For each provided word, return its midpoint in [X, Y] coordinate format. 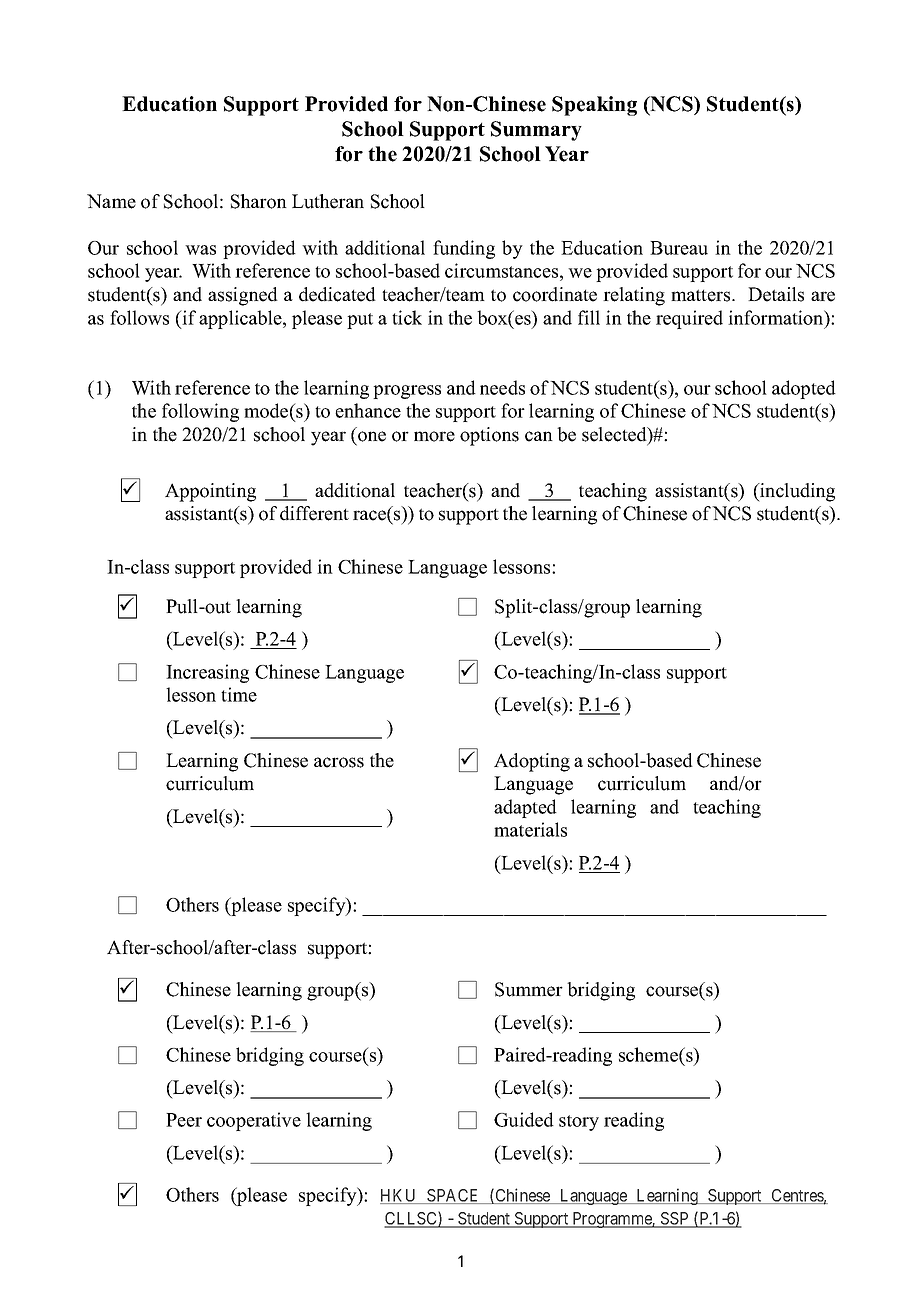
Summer [529, 989]
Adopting [532, 762]
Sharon [259, 201]
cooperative [254, 1121]
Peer [184, 1120]
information [777, 317]
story [579, 1123]
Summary [536, 131]
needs [502, 387]
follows [139, 317]
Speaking [594, 106]
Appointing [210, 492]
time [239, 694]
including [796, 492]
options [489, 436]
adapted [525, 808]
